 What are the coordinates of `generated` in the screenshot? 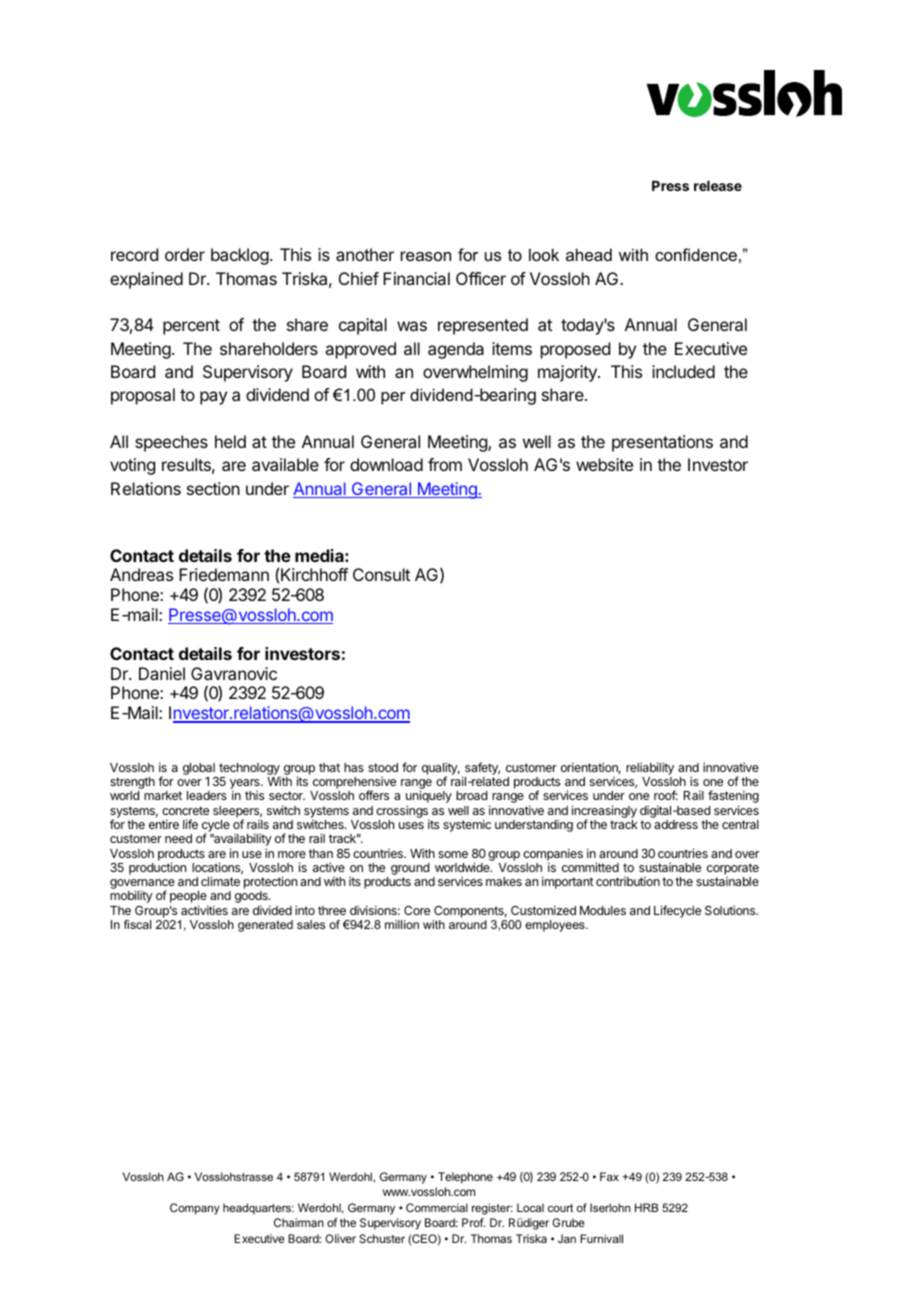 It's located at (265, 926).
